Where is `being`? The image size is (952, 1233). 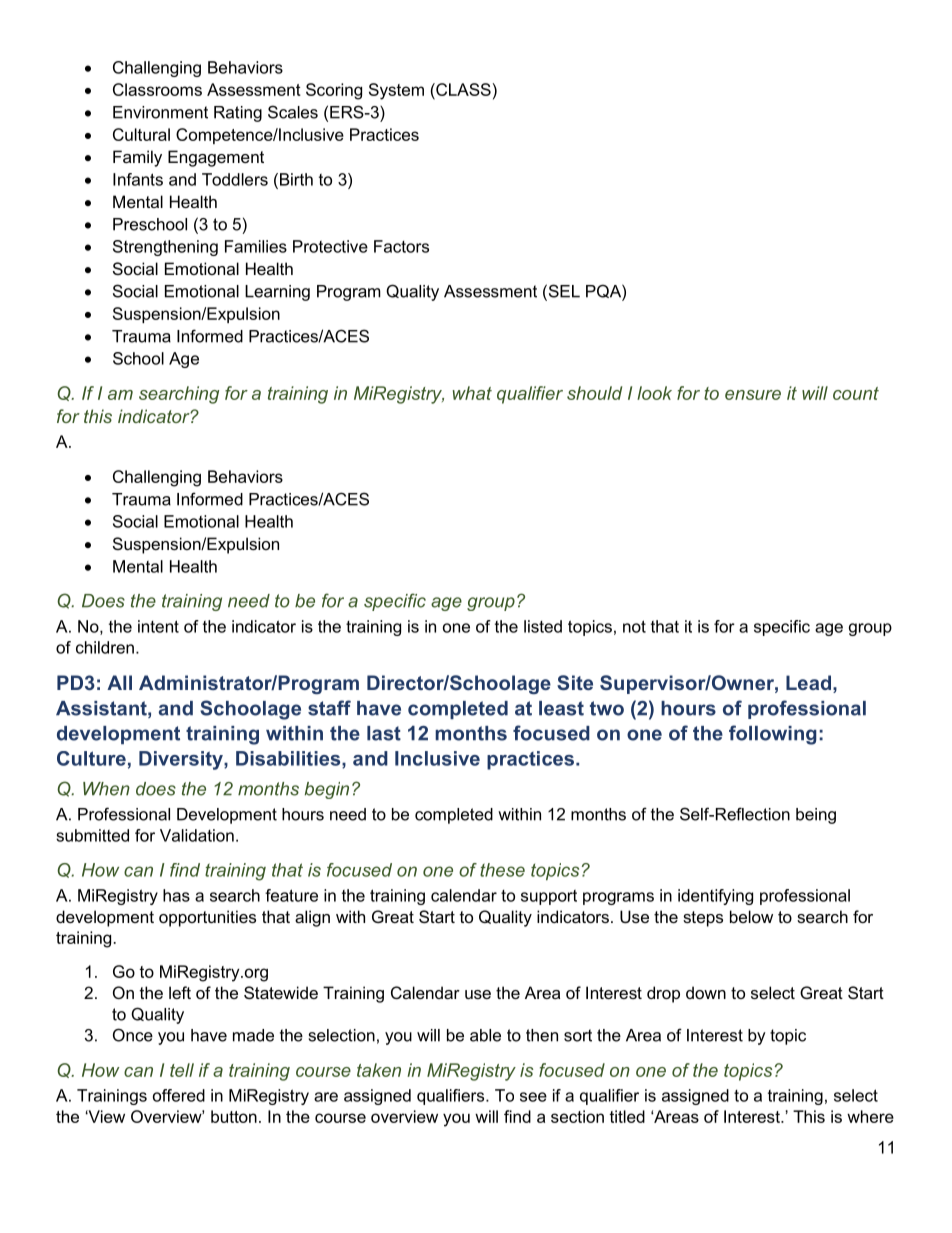
being is located at coordinates (816, 816).
